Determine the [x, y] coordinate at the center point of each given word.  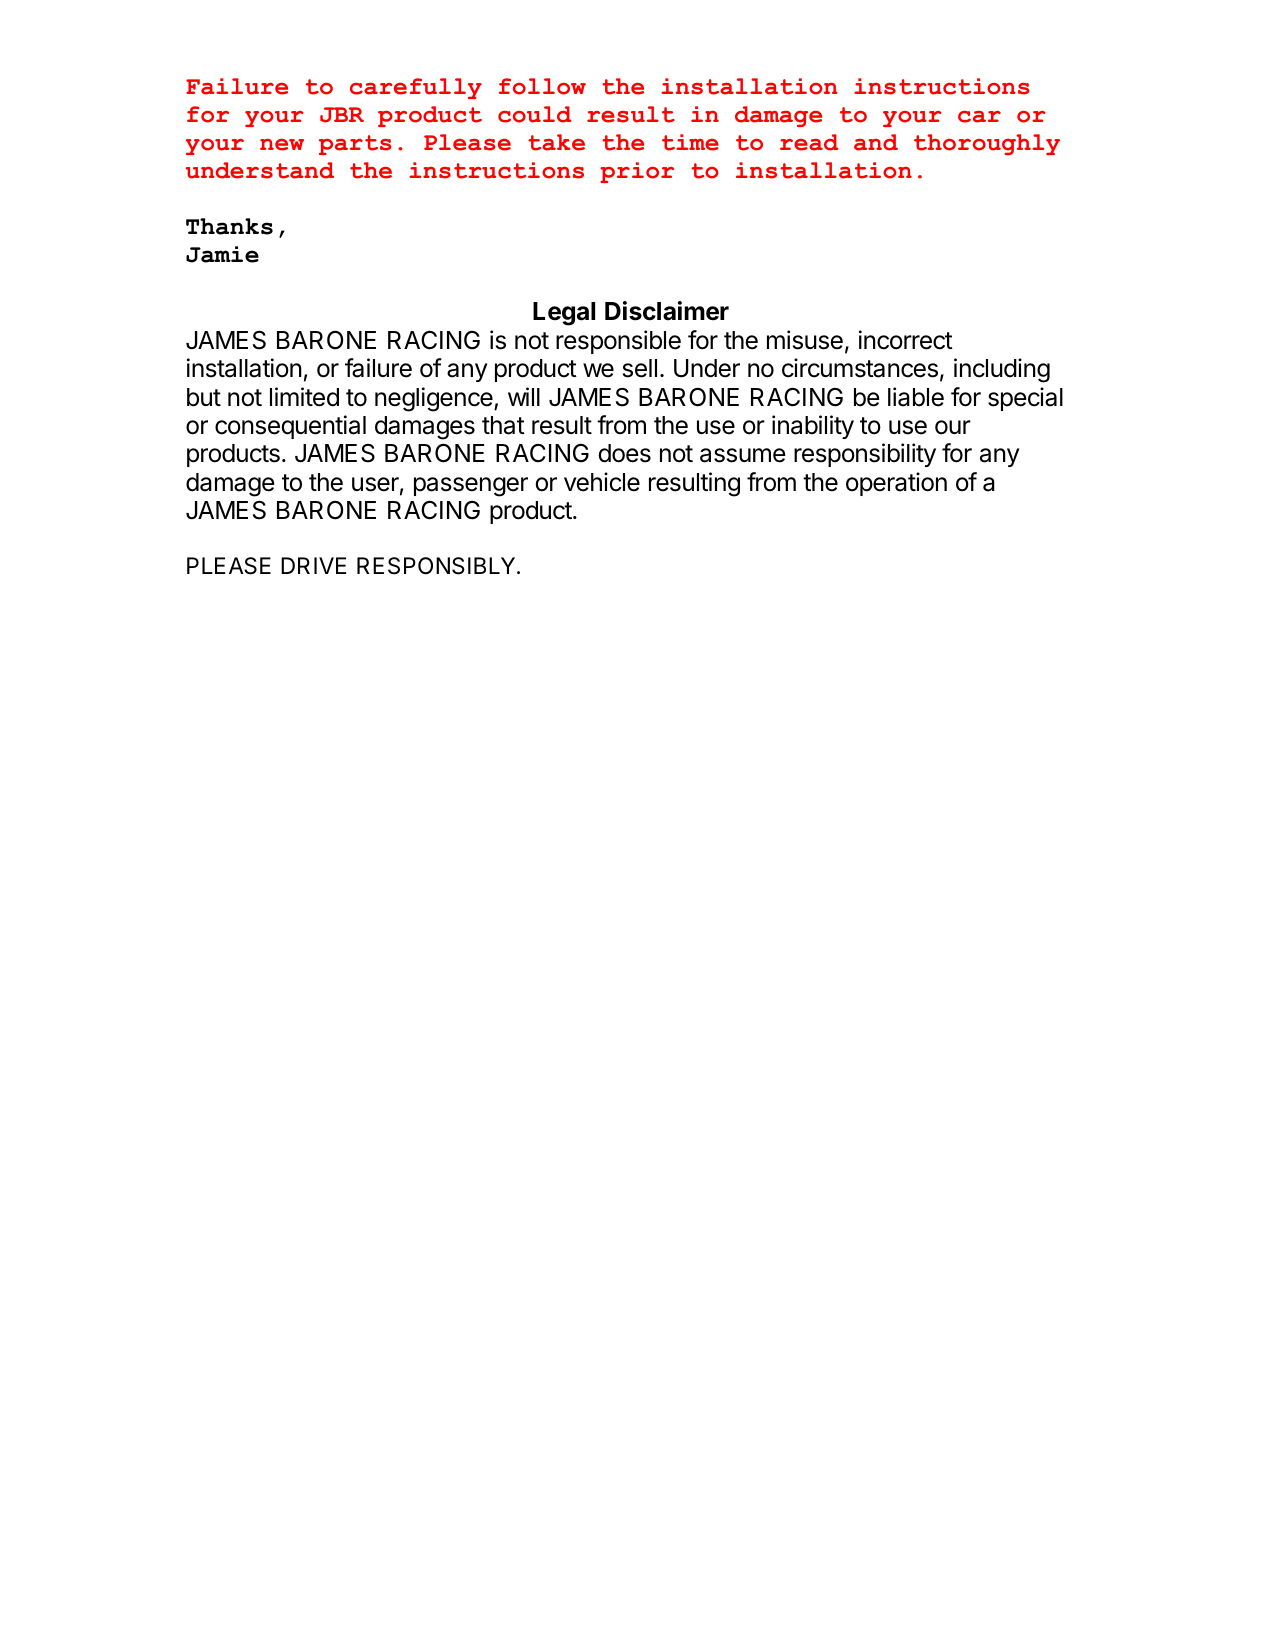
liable [916, 397]
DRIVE [313, 565]
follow [542, 86]
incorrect [906, 340]
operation [896, 484]
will [524, 396]
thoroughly [987, 144]
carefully [416, 88]
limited [304, 397]
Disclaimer [667, 311]
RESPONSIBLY [437, 566]
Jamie [222, 254]
